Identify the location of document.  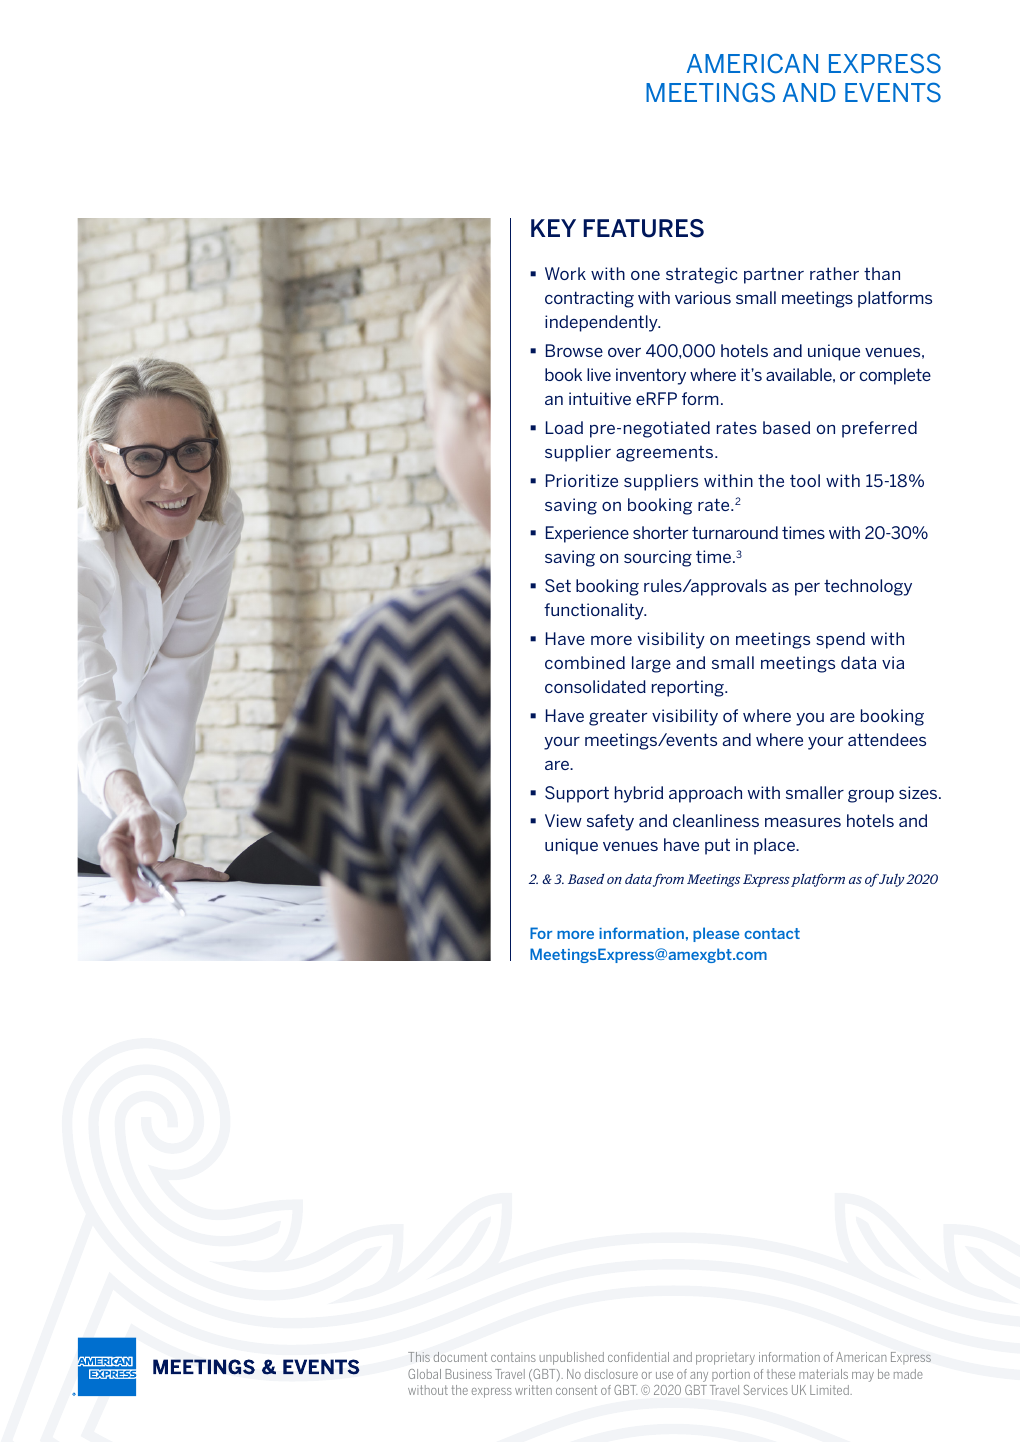
(460, 1357).
